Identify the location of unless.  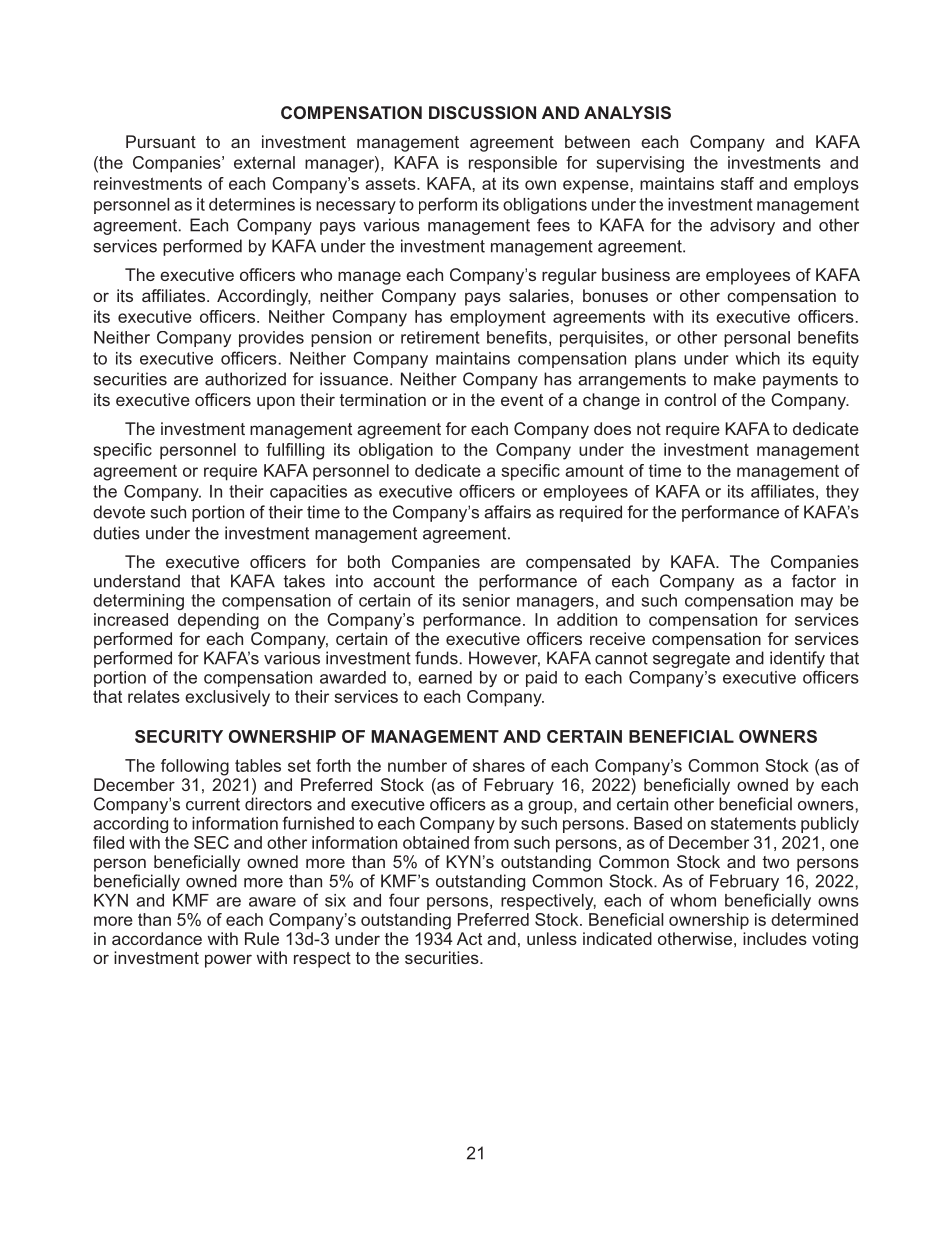
(552, 938).
